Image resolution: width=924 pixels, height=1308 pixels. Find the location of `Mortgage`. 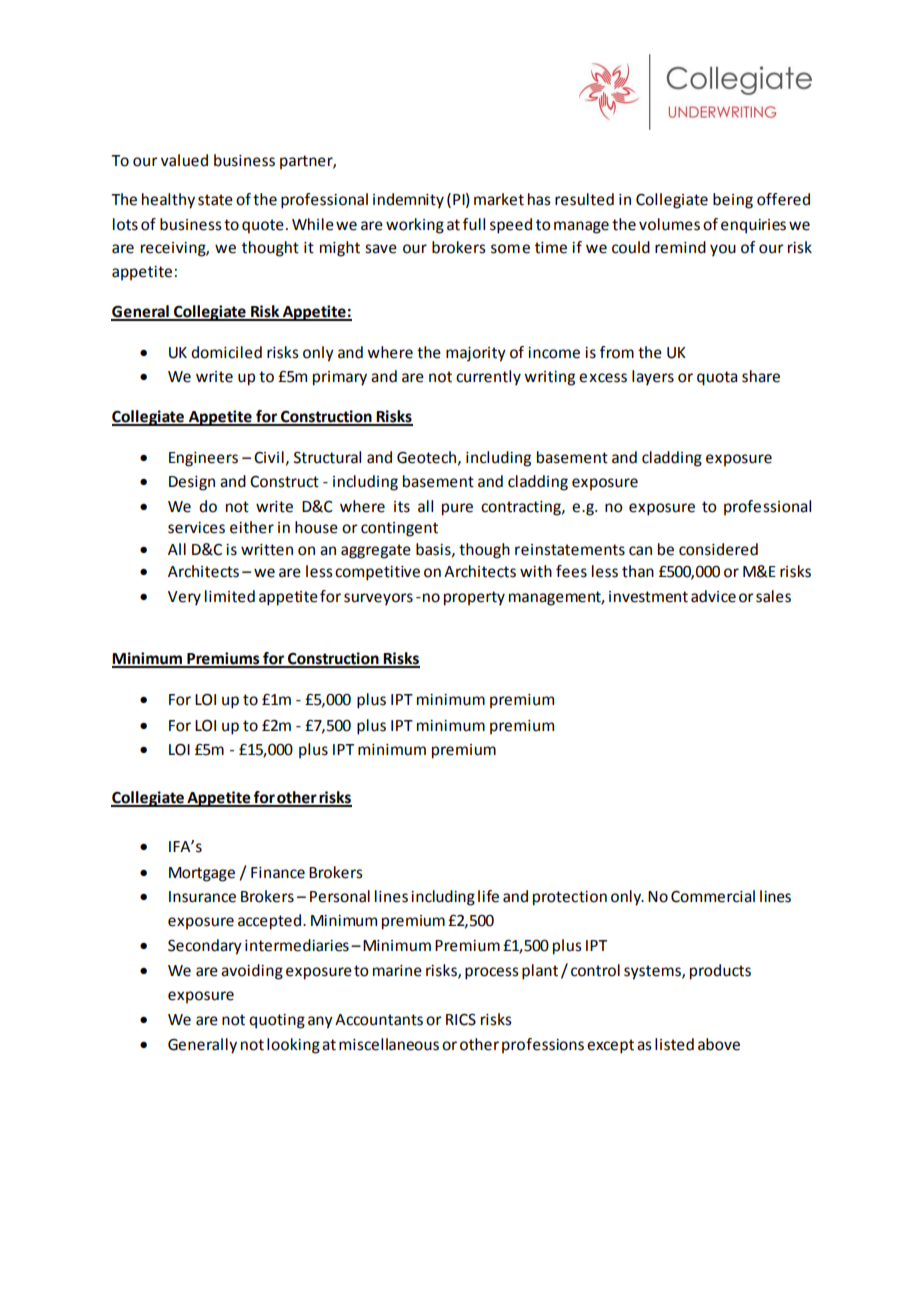

Mortgage is located at coordinates (202, 874).
